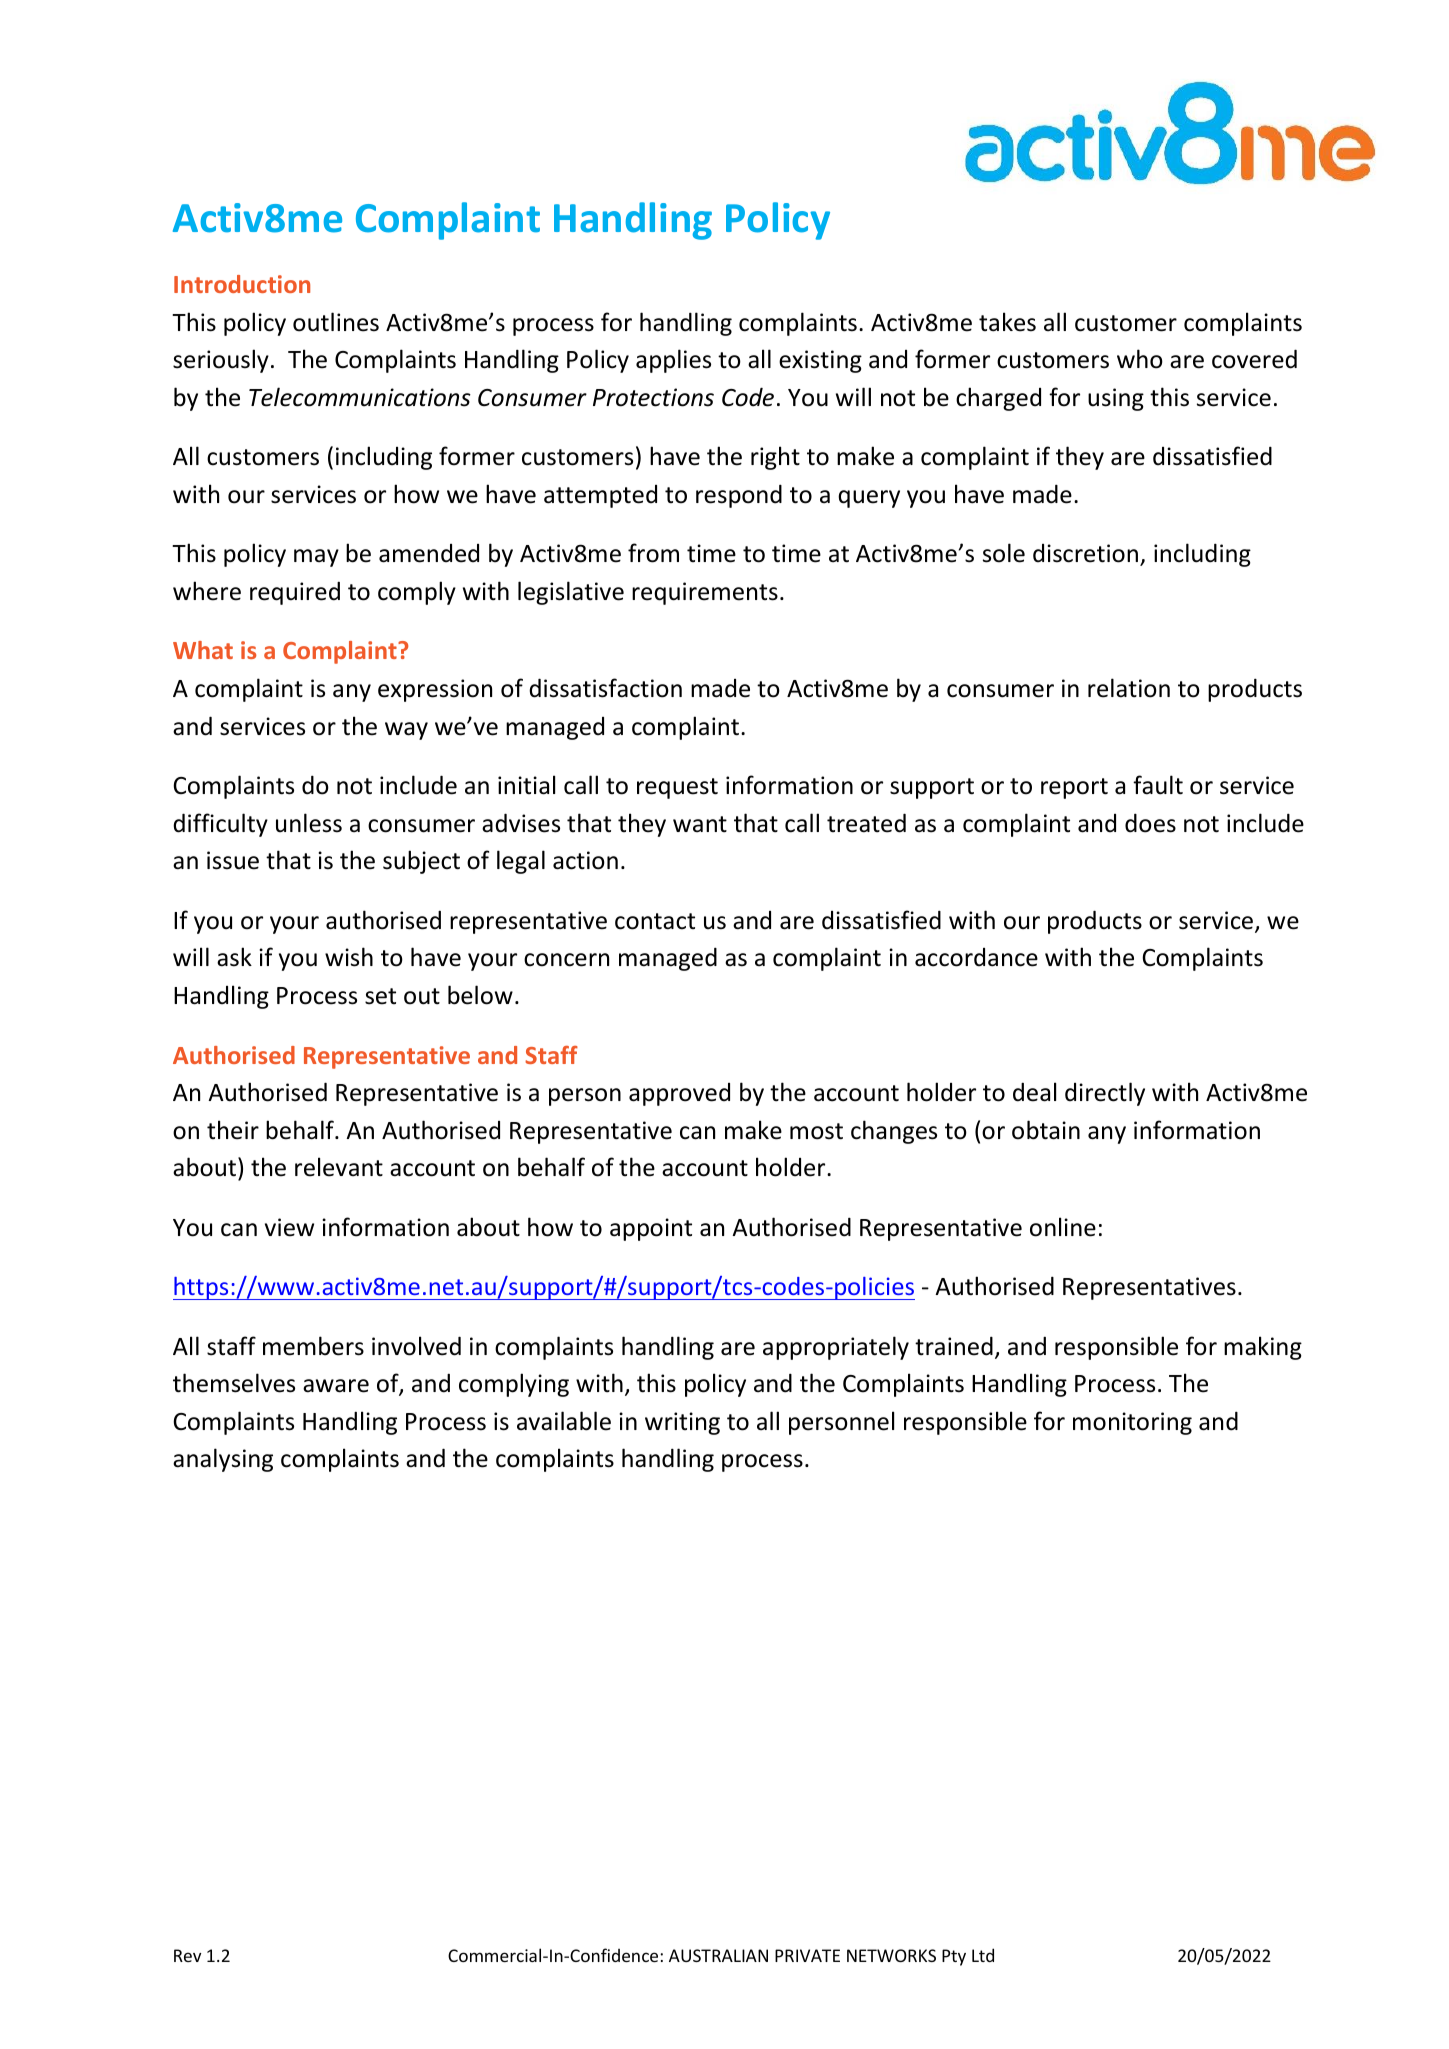  I want to click on who, so click(1140, 359).
